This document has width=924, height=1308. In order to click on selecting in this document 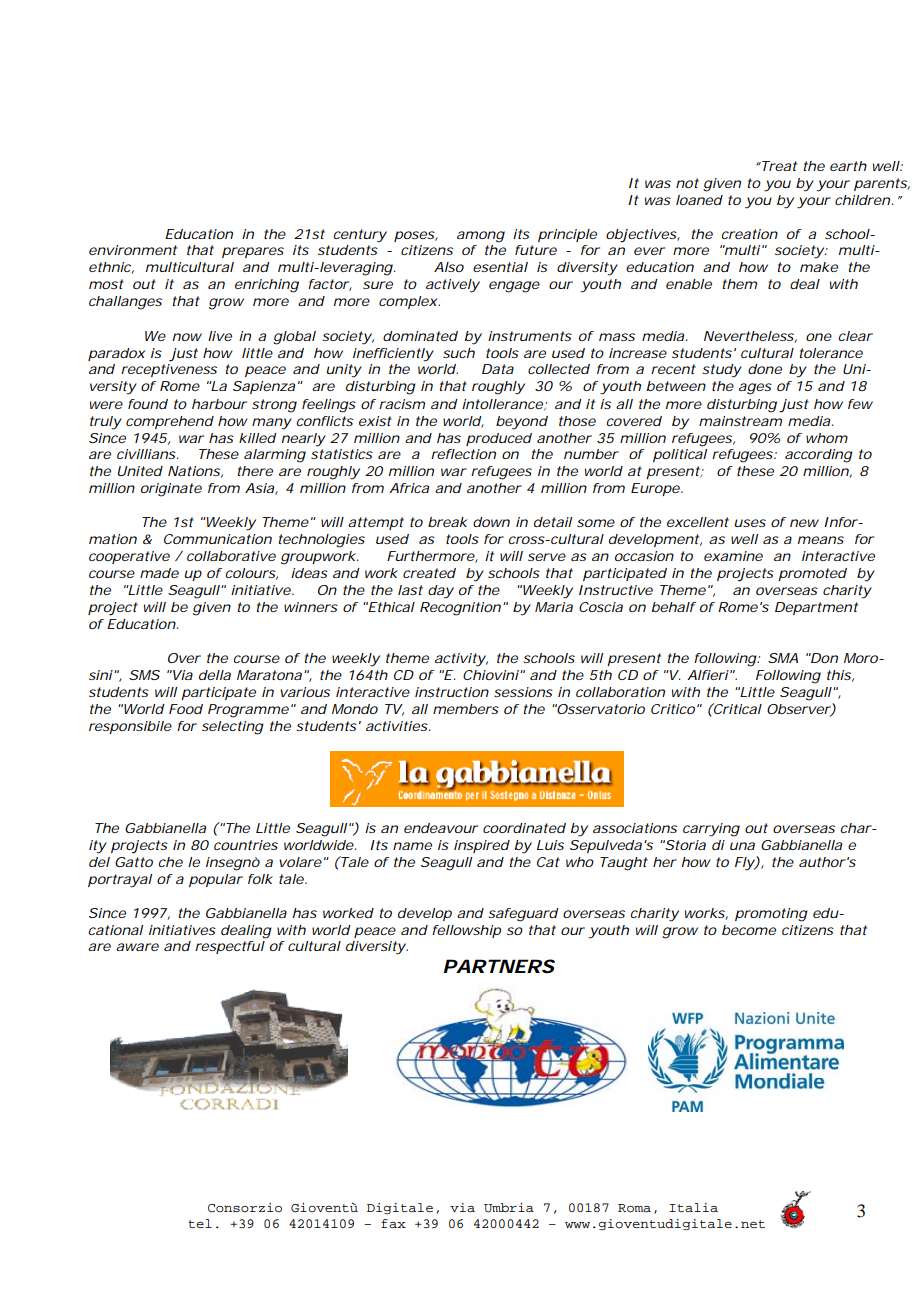, I will do `click(233, 728)`.
